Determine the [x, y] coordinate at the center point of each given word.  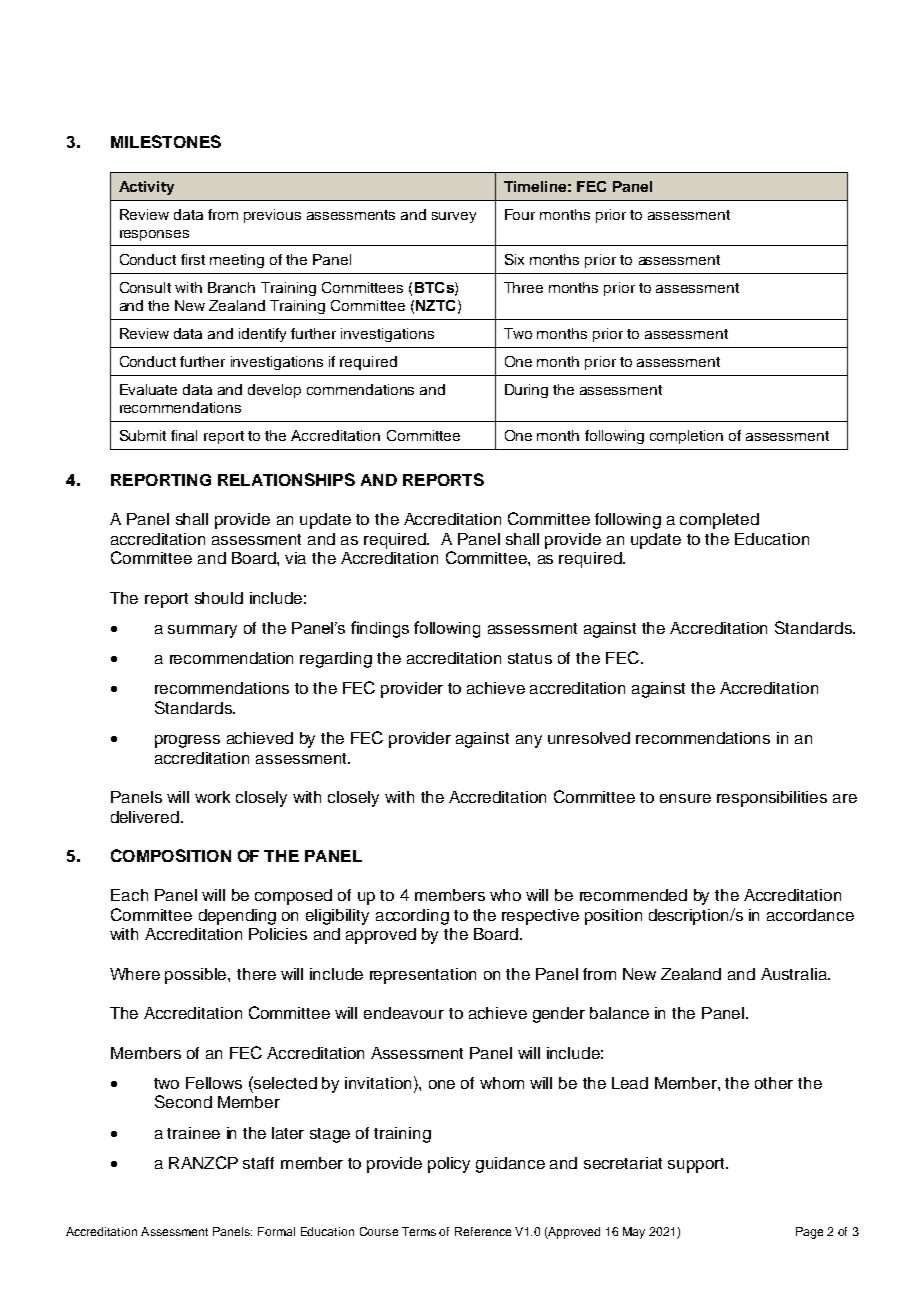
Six [514, 259]
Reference [483, 1231]
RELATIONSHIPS [286, 479]
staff [258, 1163]
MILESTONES [166, 141]
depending [237, 917]
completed [719, 521]
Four [520, 214]
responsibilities [772, 799]
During [526, 391]
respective [540, 917]
